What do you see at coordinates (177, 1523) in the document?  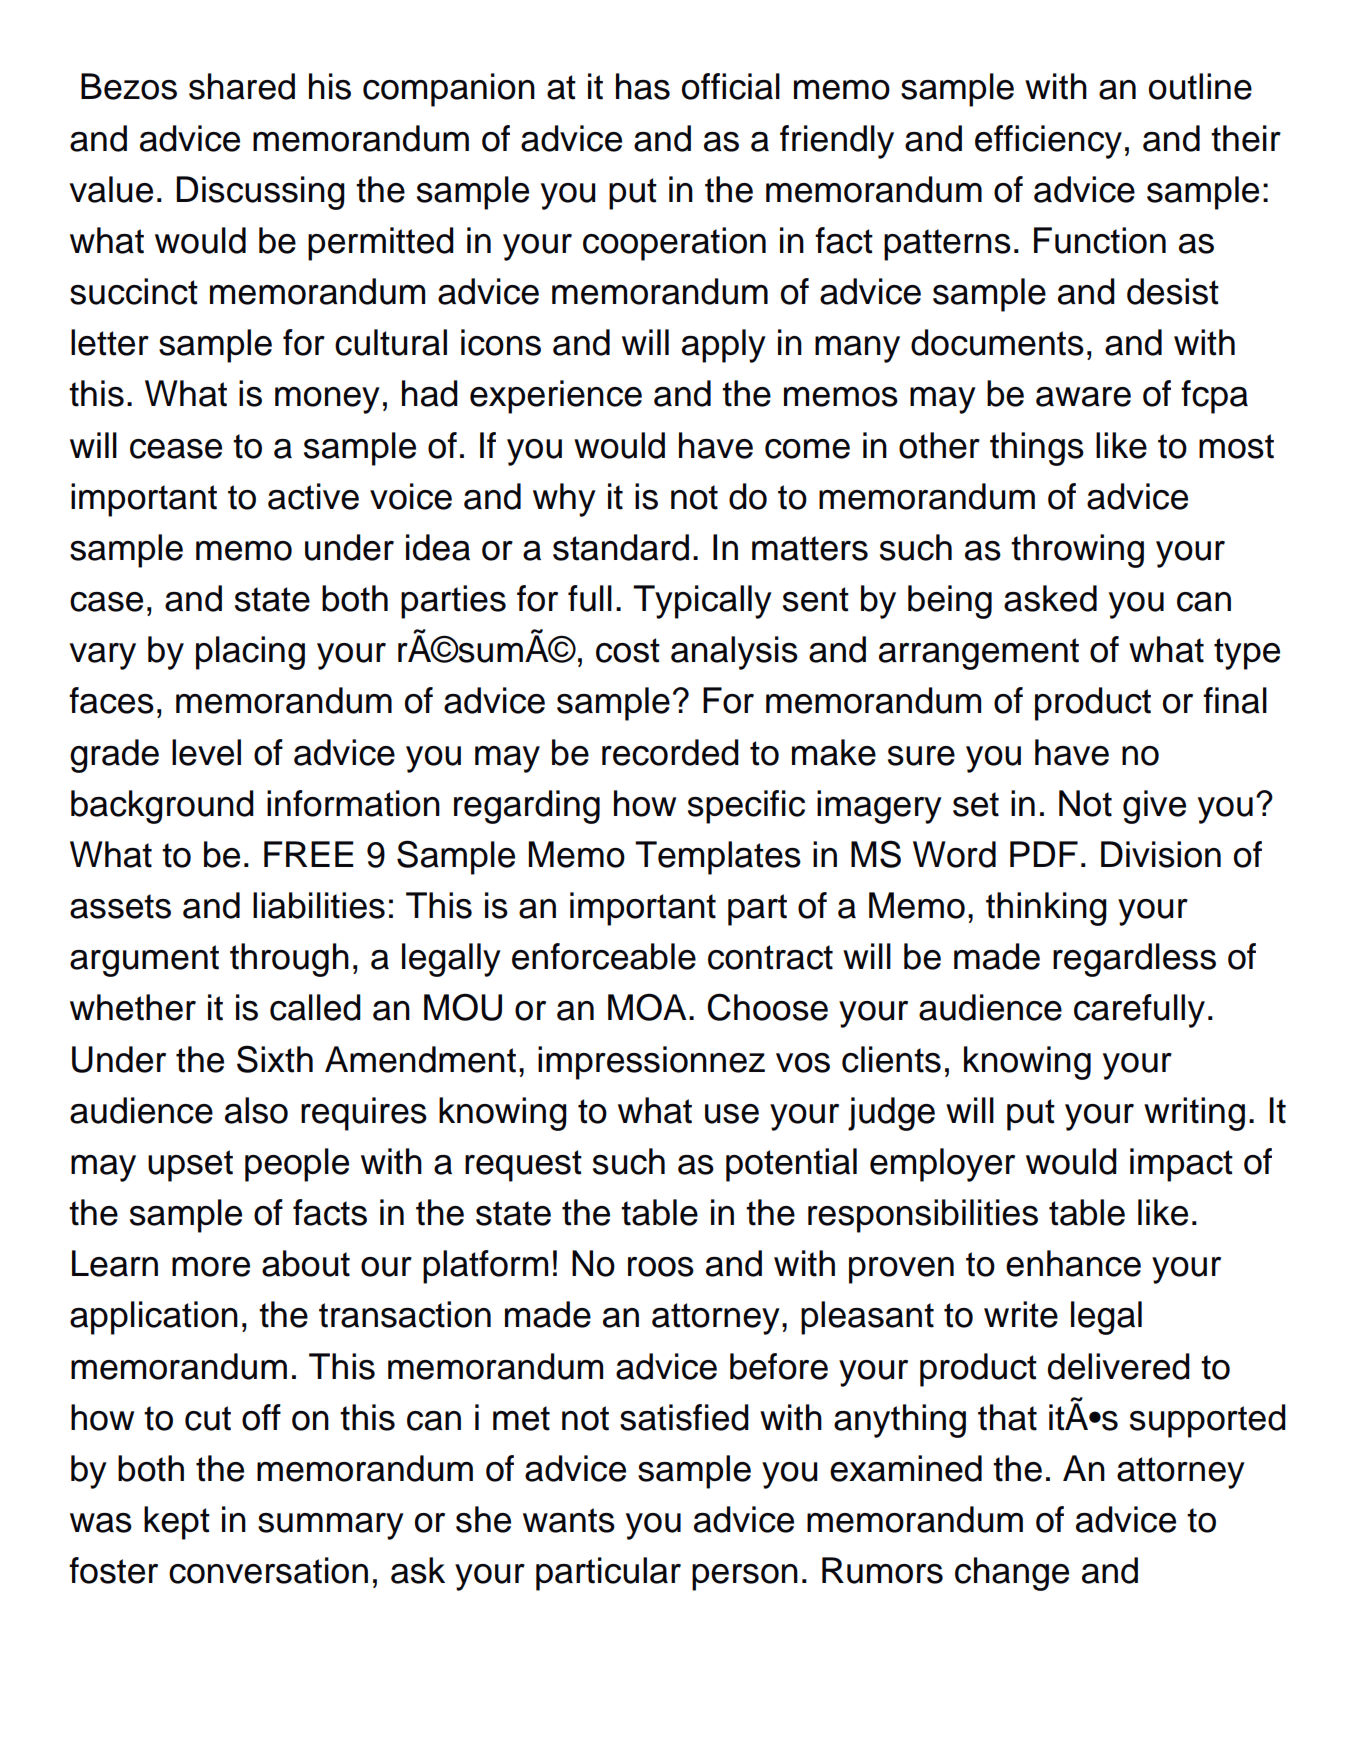 I see `kept` at bounding box center [177, 1523].
